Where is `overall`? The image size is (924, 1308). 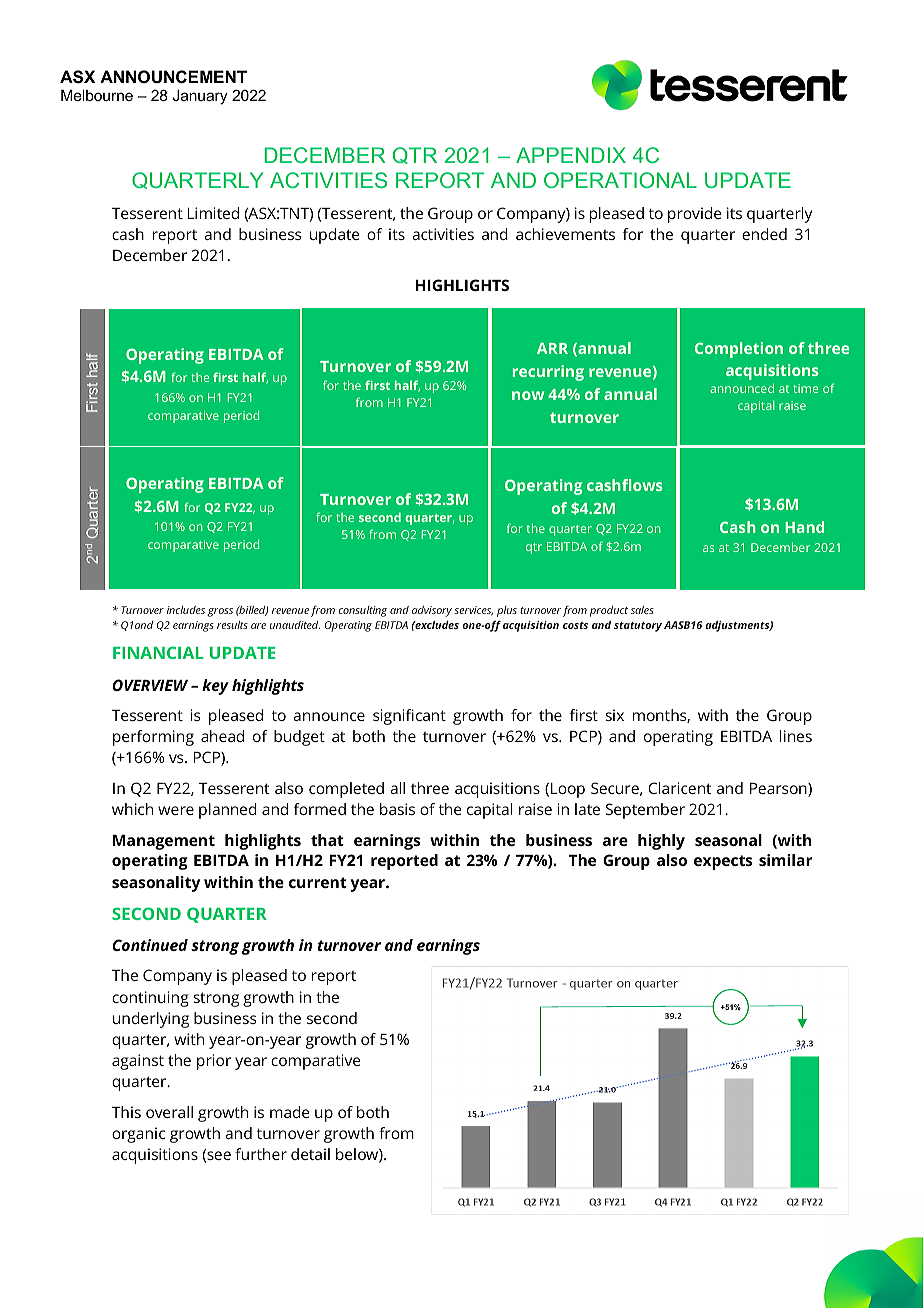
overall is located at coordinates (169, 1112).
